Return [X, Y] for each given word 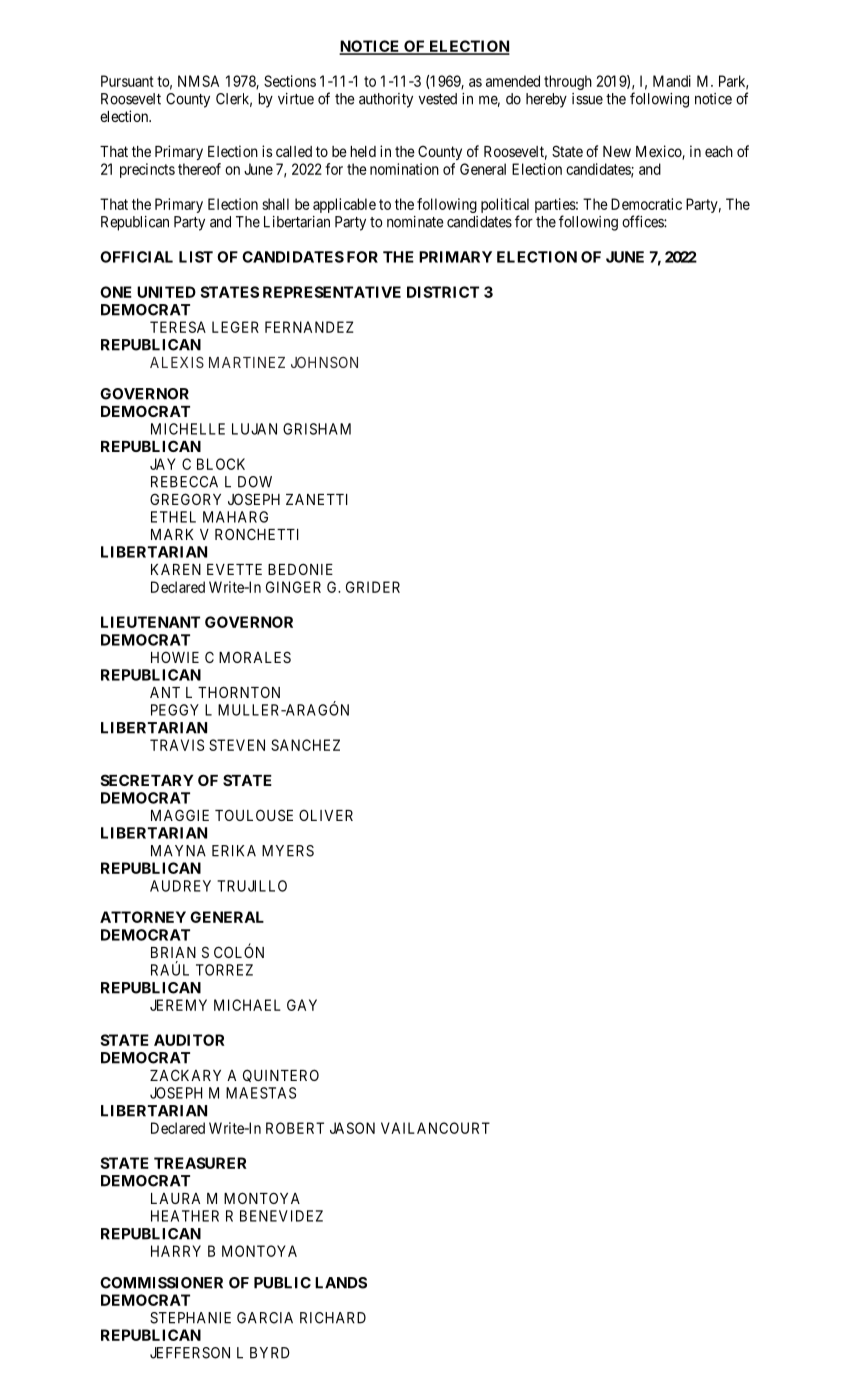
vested [438, 99]
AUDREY [180, 886]
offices [643, 221]
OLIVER [326, 815]
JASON [352, 1128]
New [617, 151]
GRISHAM [317, 429]
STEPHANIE [190, 1318]
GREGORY [185, 499]
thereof [199, 169]
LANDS [341, 1283]
